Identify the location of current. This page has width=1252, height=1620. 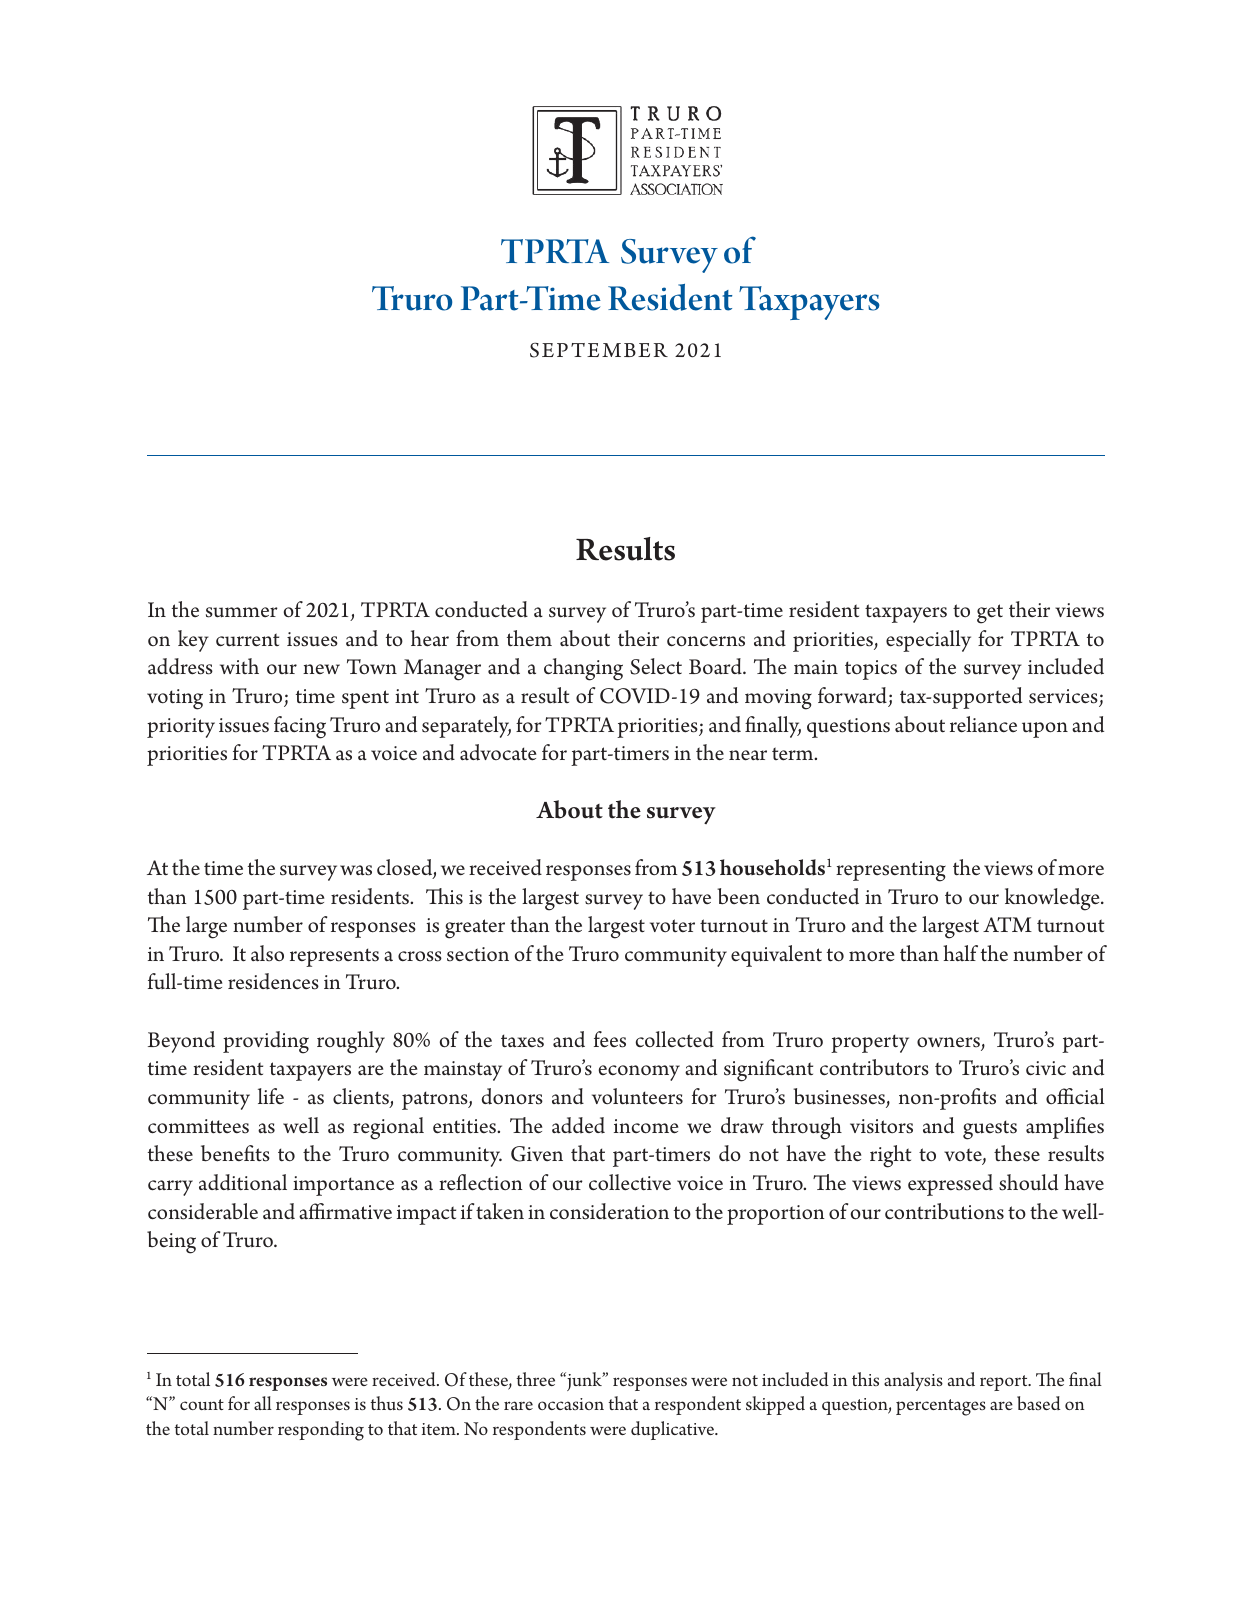
(247, 640).
